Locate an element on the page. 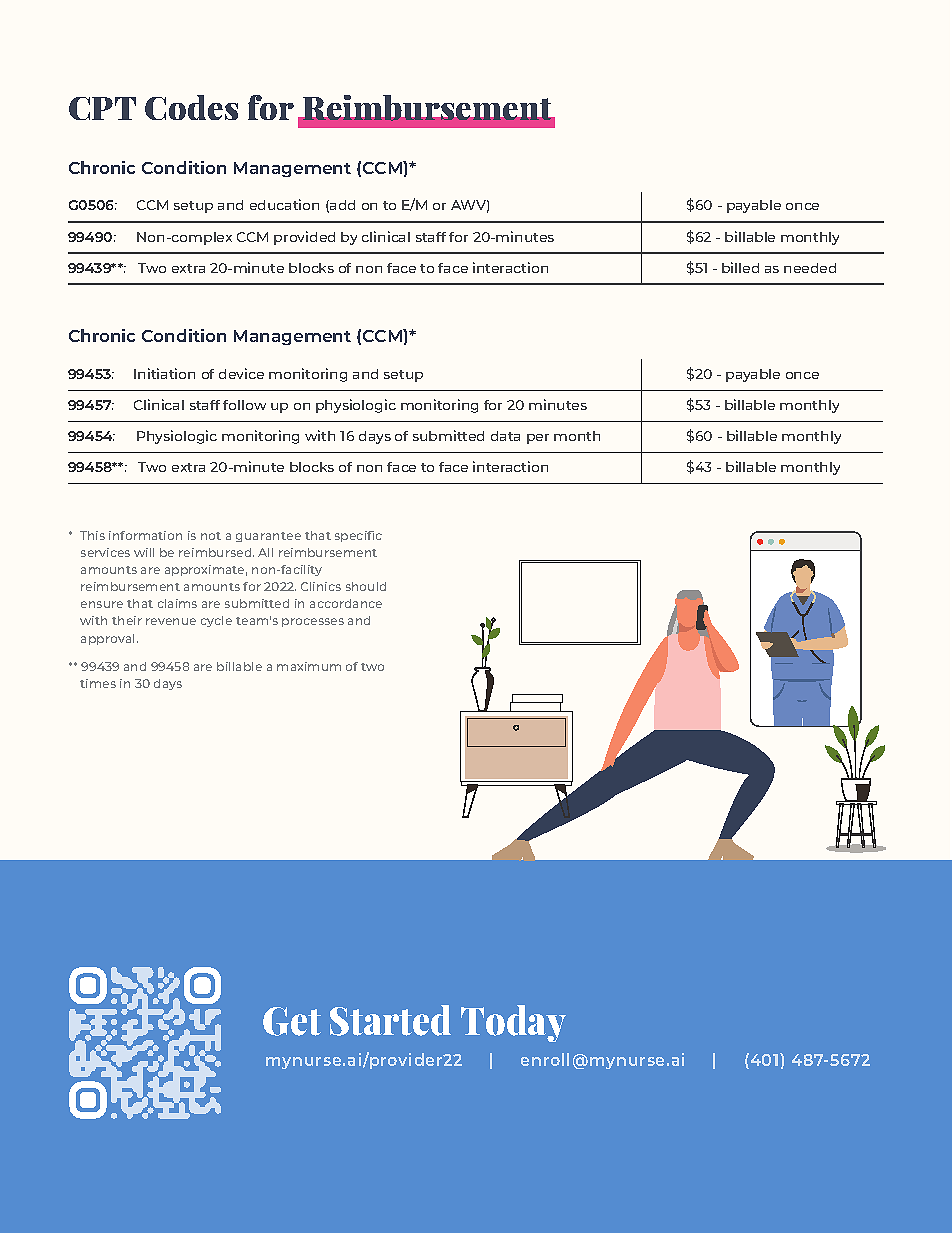 This document has width=952, height=1233. follow is located at coordinates (244, 405).
